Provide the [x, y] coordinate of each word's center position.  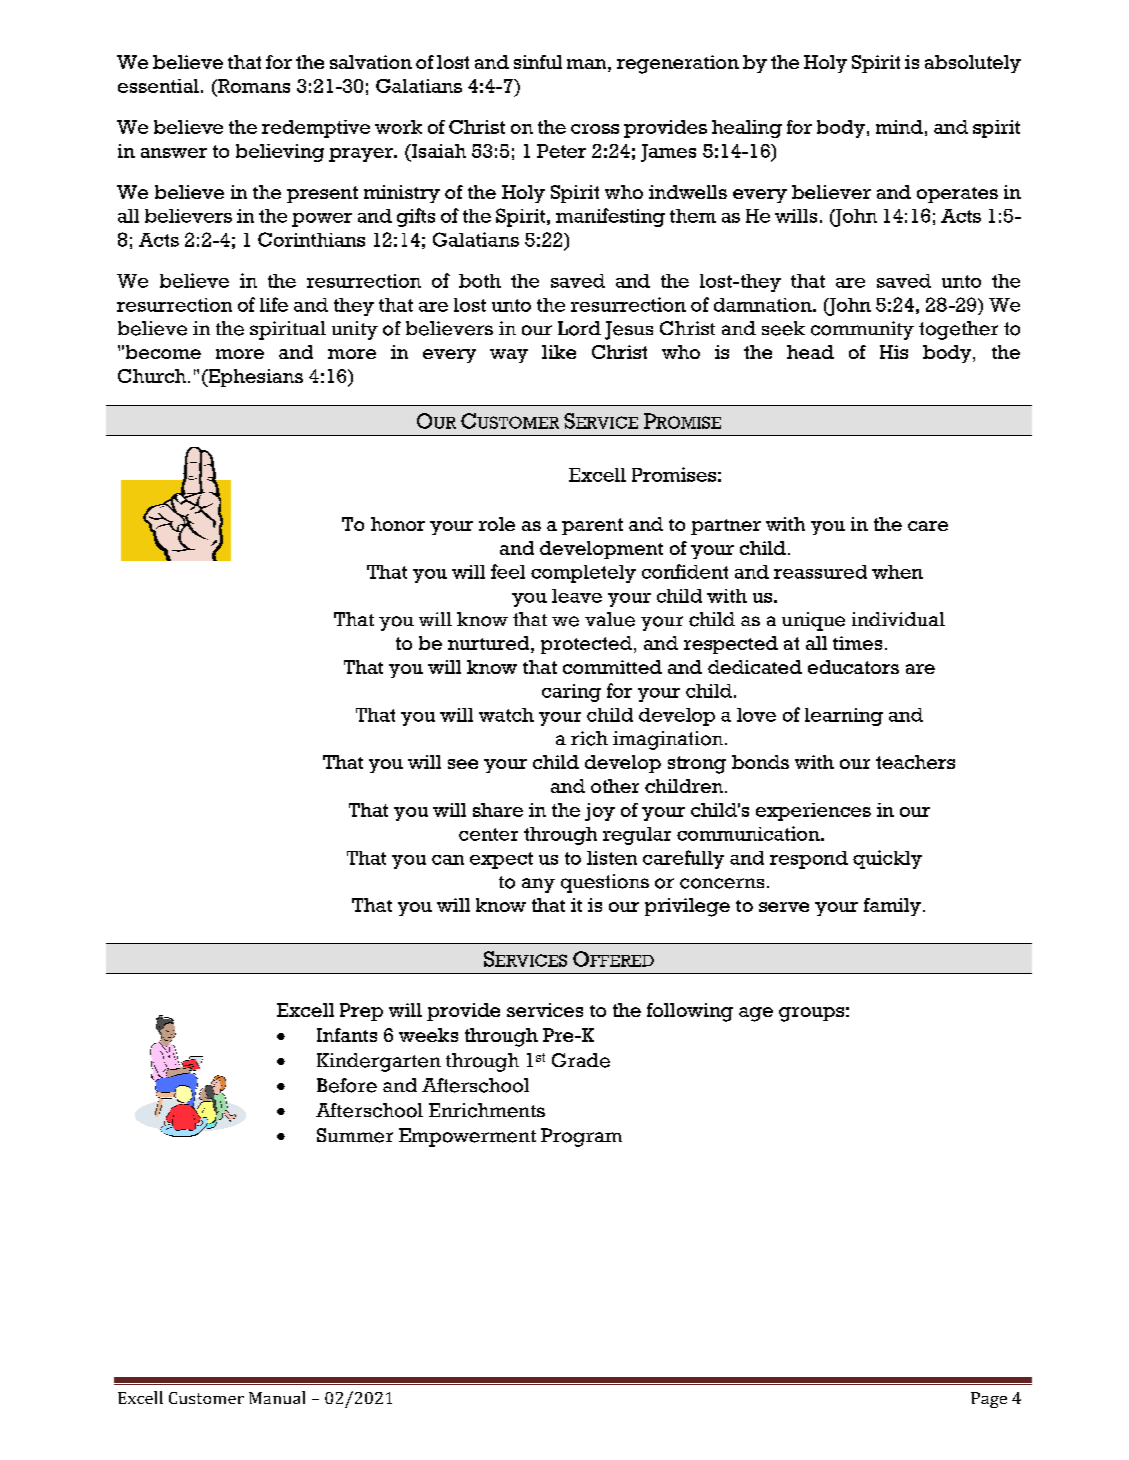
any [538, 885]
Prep [361, 1012]
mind [899, 127]
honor [398, 524]
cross [595, 129]
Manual [277, 1397]
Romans [253, 86]
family [892, 907]
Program [581, 1137]
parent [592, 526]
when [897, 572]
